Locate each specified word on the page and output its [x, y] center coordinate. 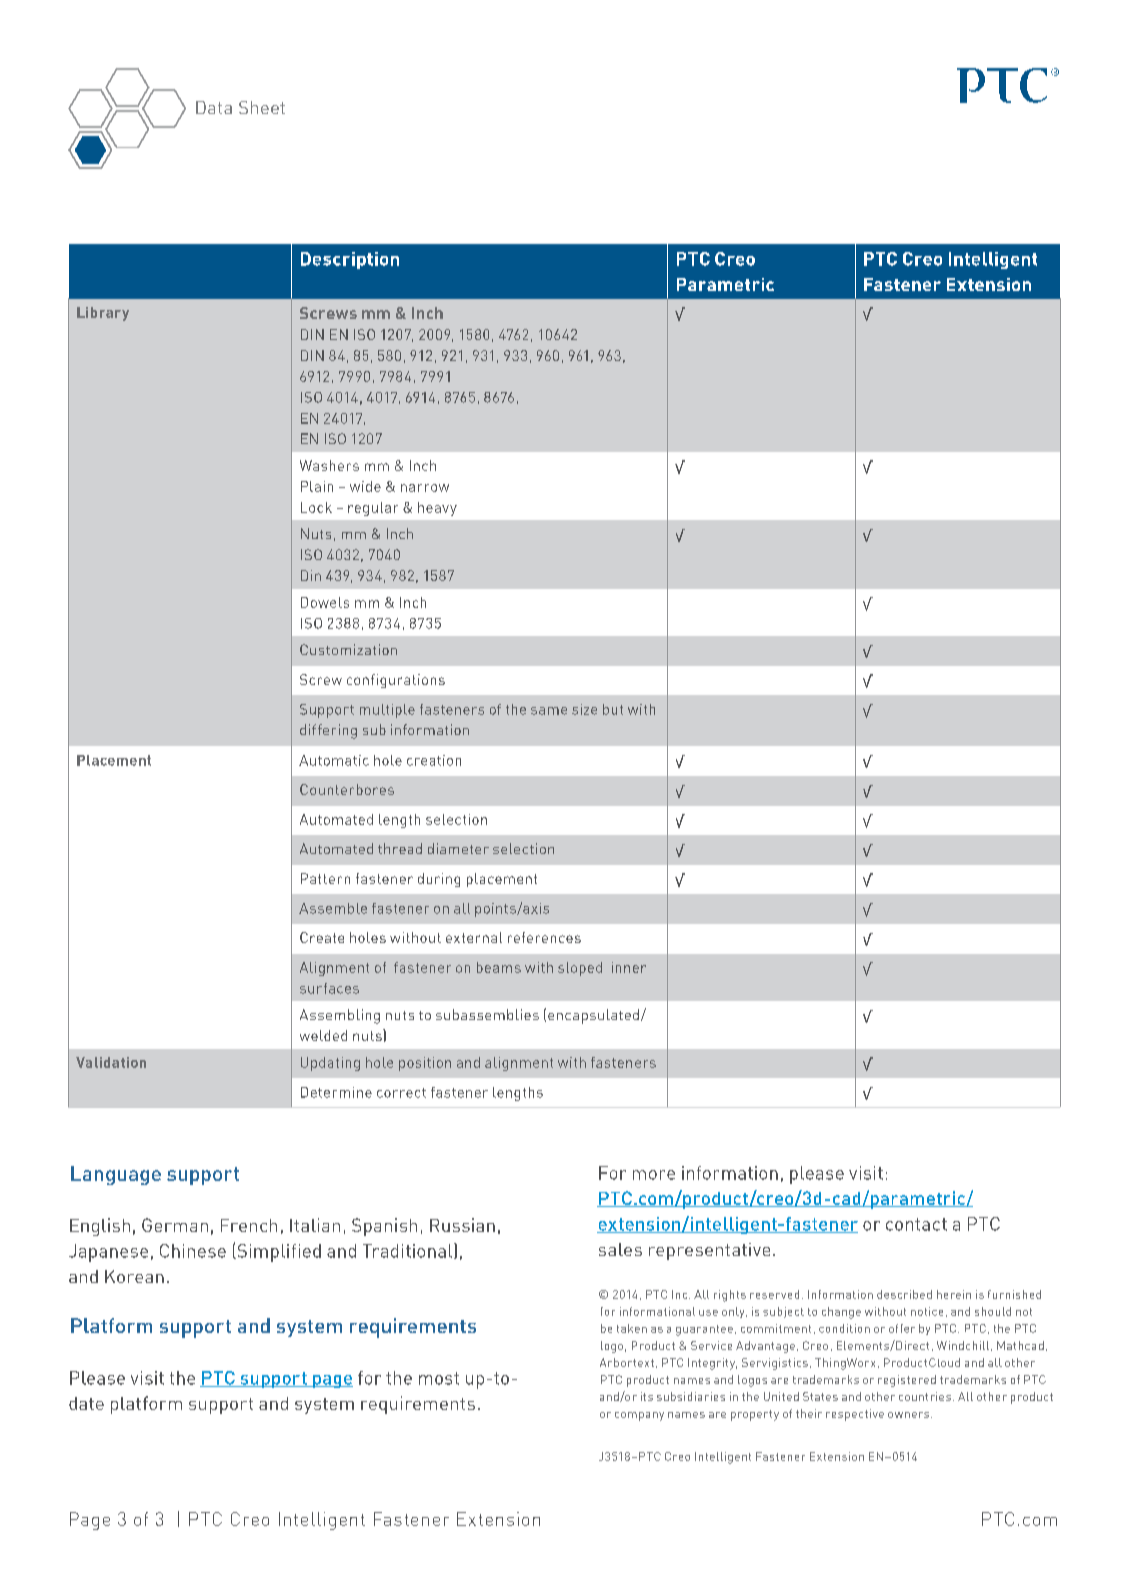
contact [916, 1224]
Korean [134, 1276]
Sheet [262, 107]
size [584, 709]
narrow [425, 488]
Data [214, 107]
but [613, 709]
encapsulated [593, 1016]
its [647, 1396]
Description [350, 260]
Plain [317, 486]
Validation [111, 1062]
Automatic [334, 760]
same [549, 711]
